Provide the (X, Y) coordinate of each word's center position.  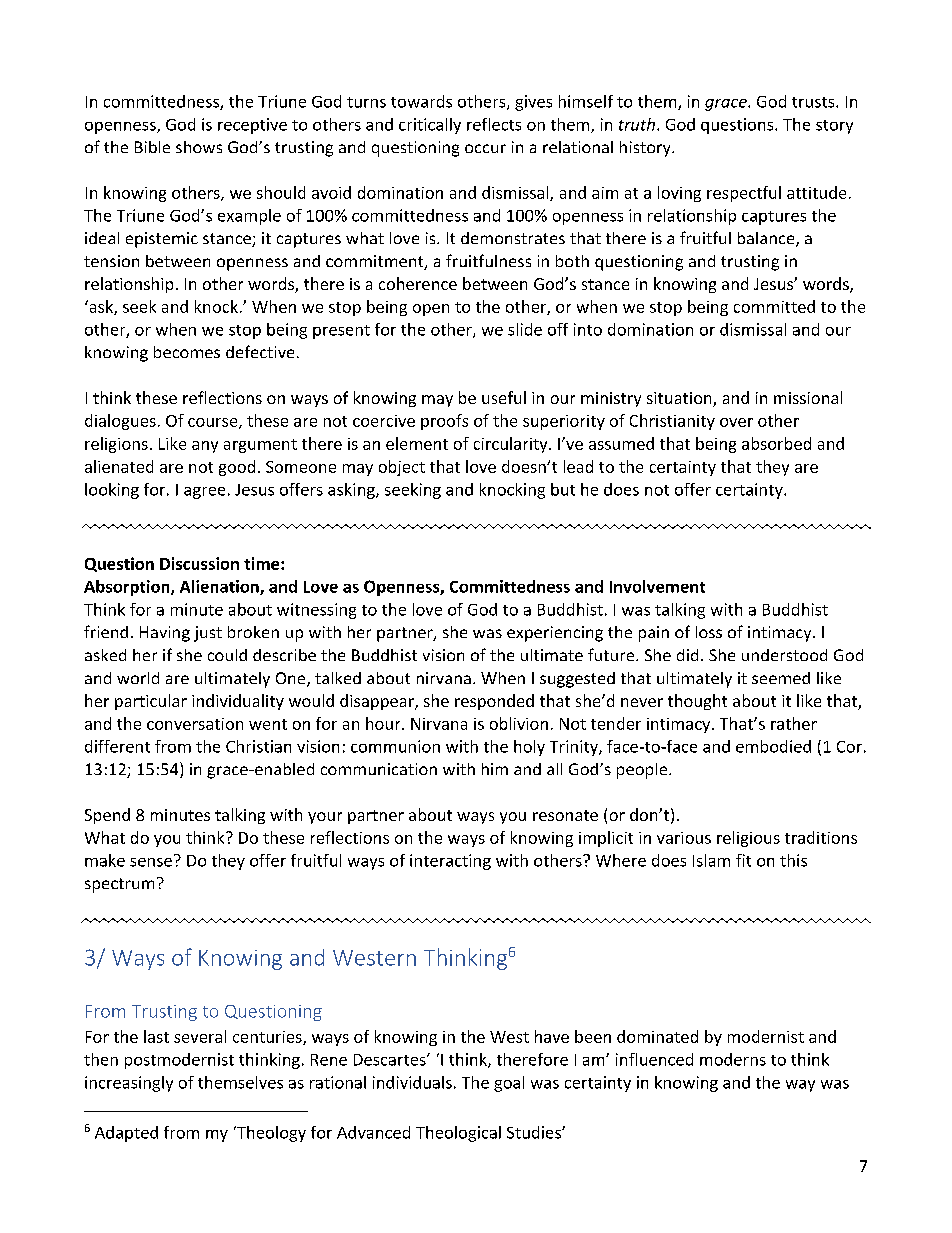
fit (743, 860)
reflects (494, 124)
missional (808, 397)
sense (151, 862)
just (208, 634)
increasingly (129, 1084)
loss (709, 632)
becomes (187, 352)
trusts (814, 102)
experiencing (555, 634)
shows (199, 147)
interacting (450, 862)
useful (504, 397)
